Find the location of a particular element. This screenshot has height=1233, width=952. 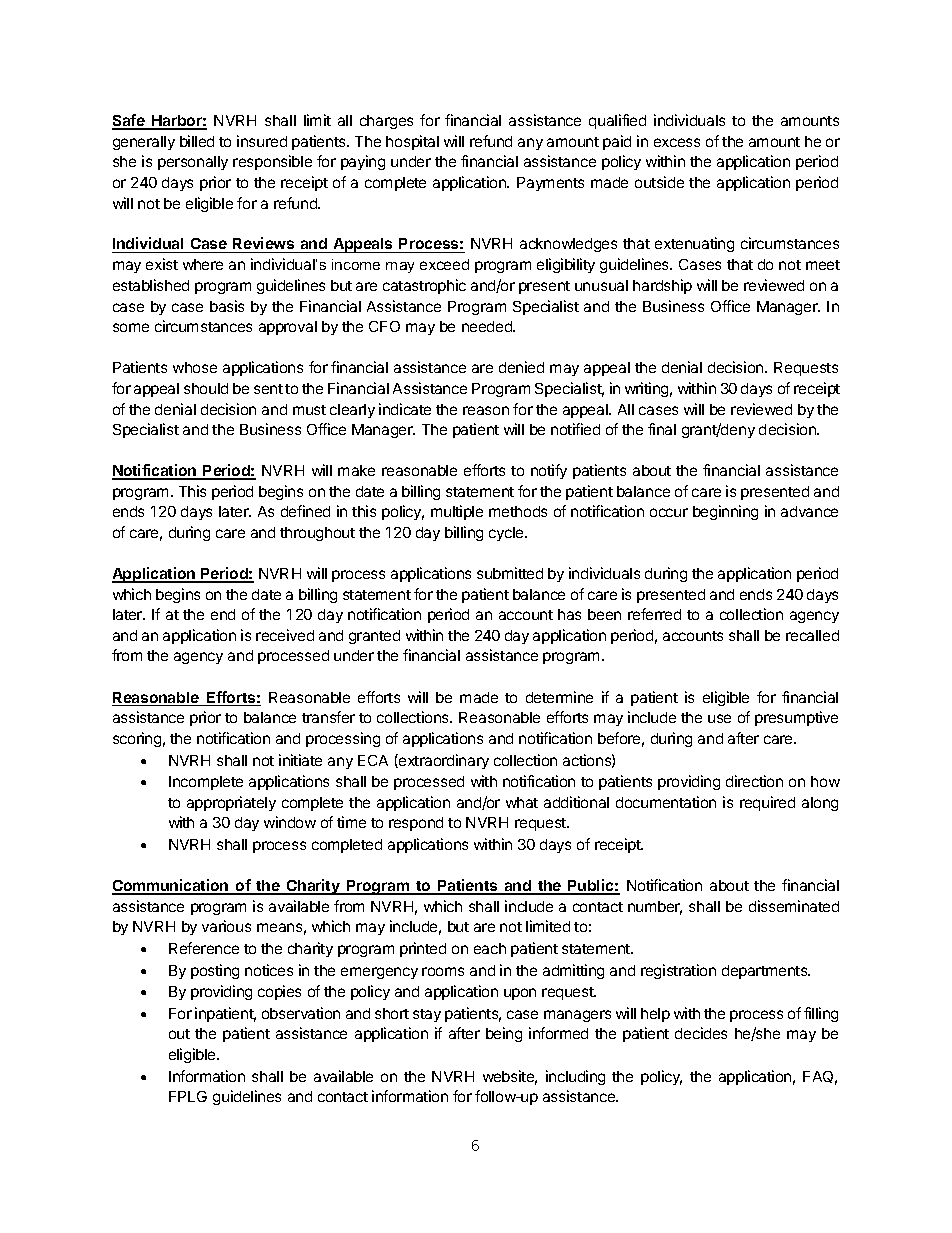

excess is located at coordinates (677, 142).
